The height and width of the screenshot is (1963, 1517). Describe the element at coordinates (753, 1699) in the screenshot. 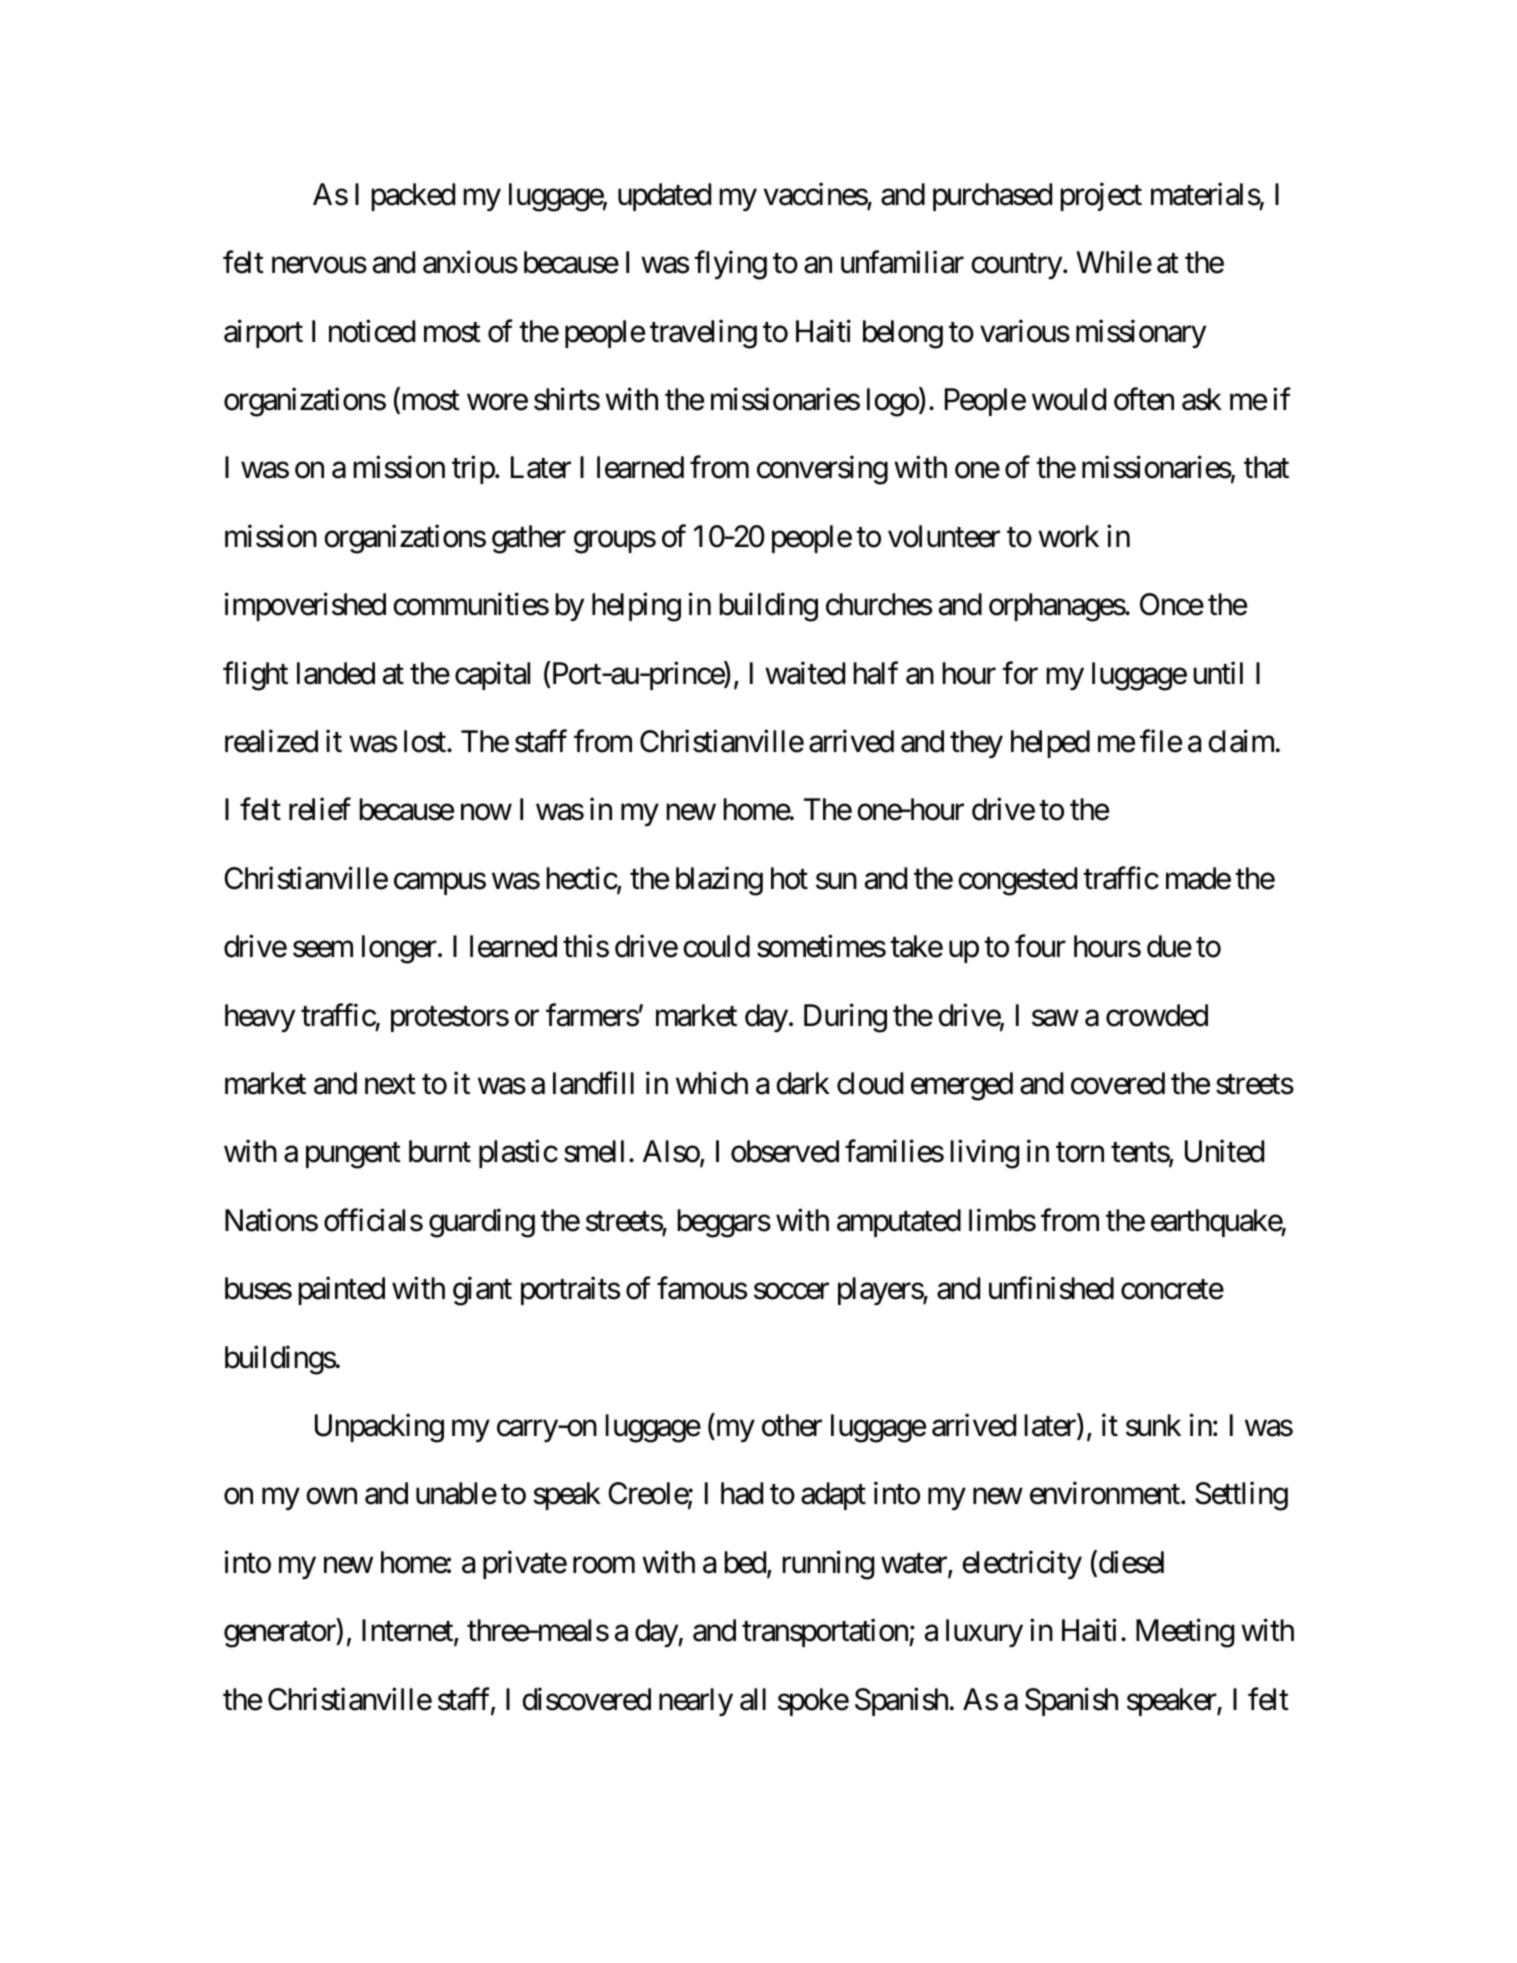

I see `all` at that location.
